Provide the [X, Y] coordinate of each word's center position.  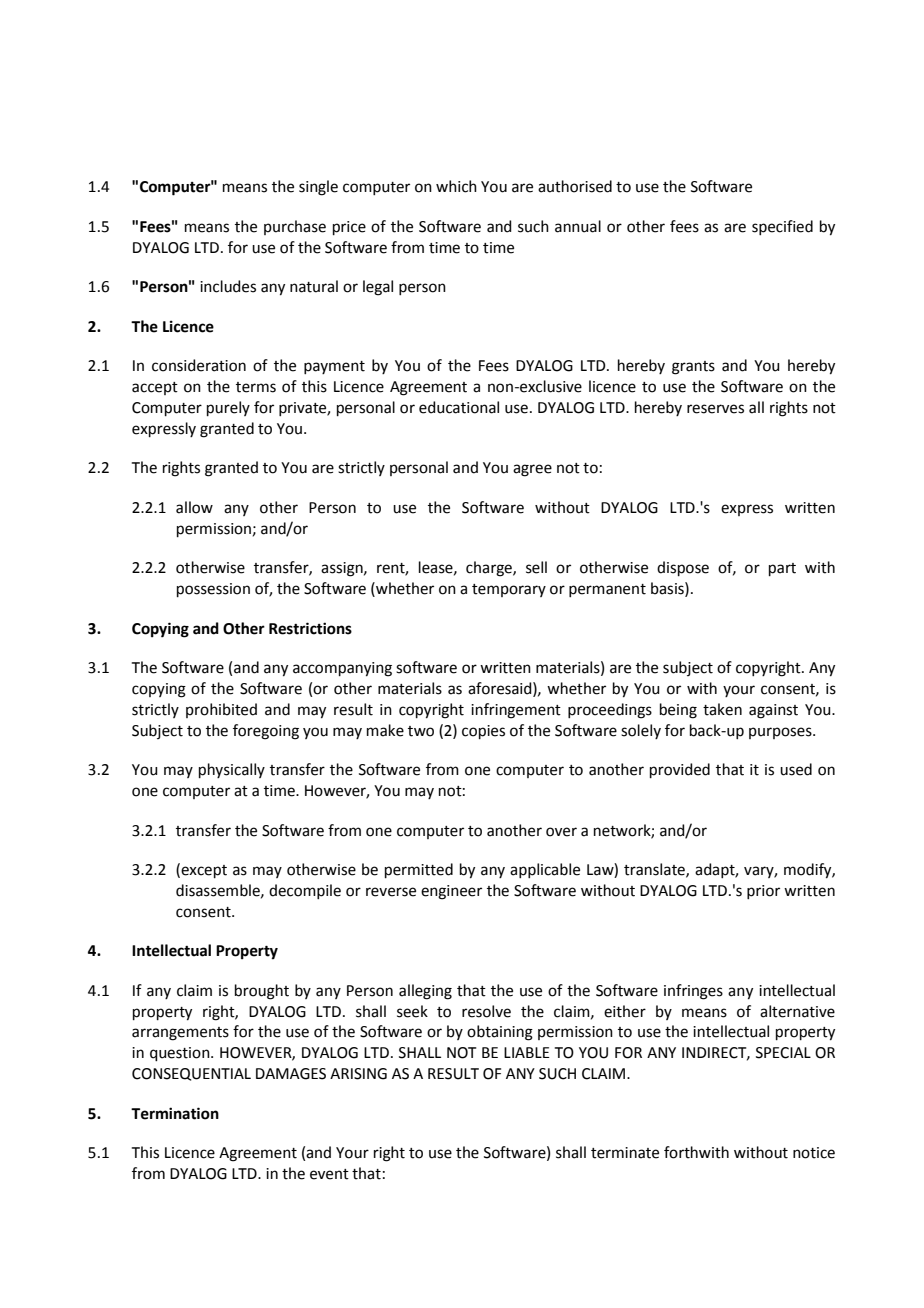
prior [763, 892]
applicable [545, 870]
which [456, 186]
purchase [295, 227]
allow [194, 507]
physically [232, 770]
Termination [175, 1113]
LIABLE [527, 1052]
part [782, 569]
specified [782, 227]
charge [490, 569]
